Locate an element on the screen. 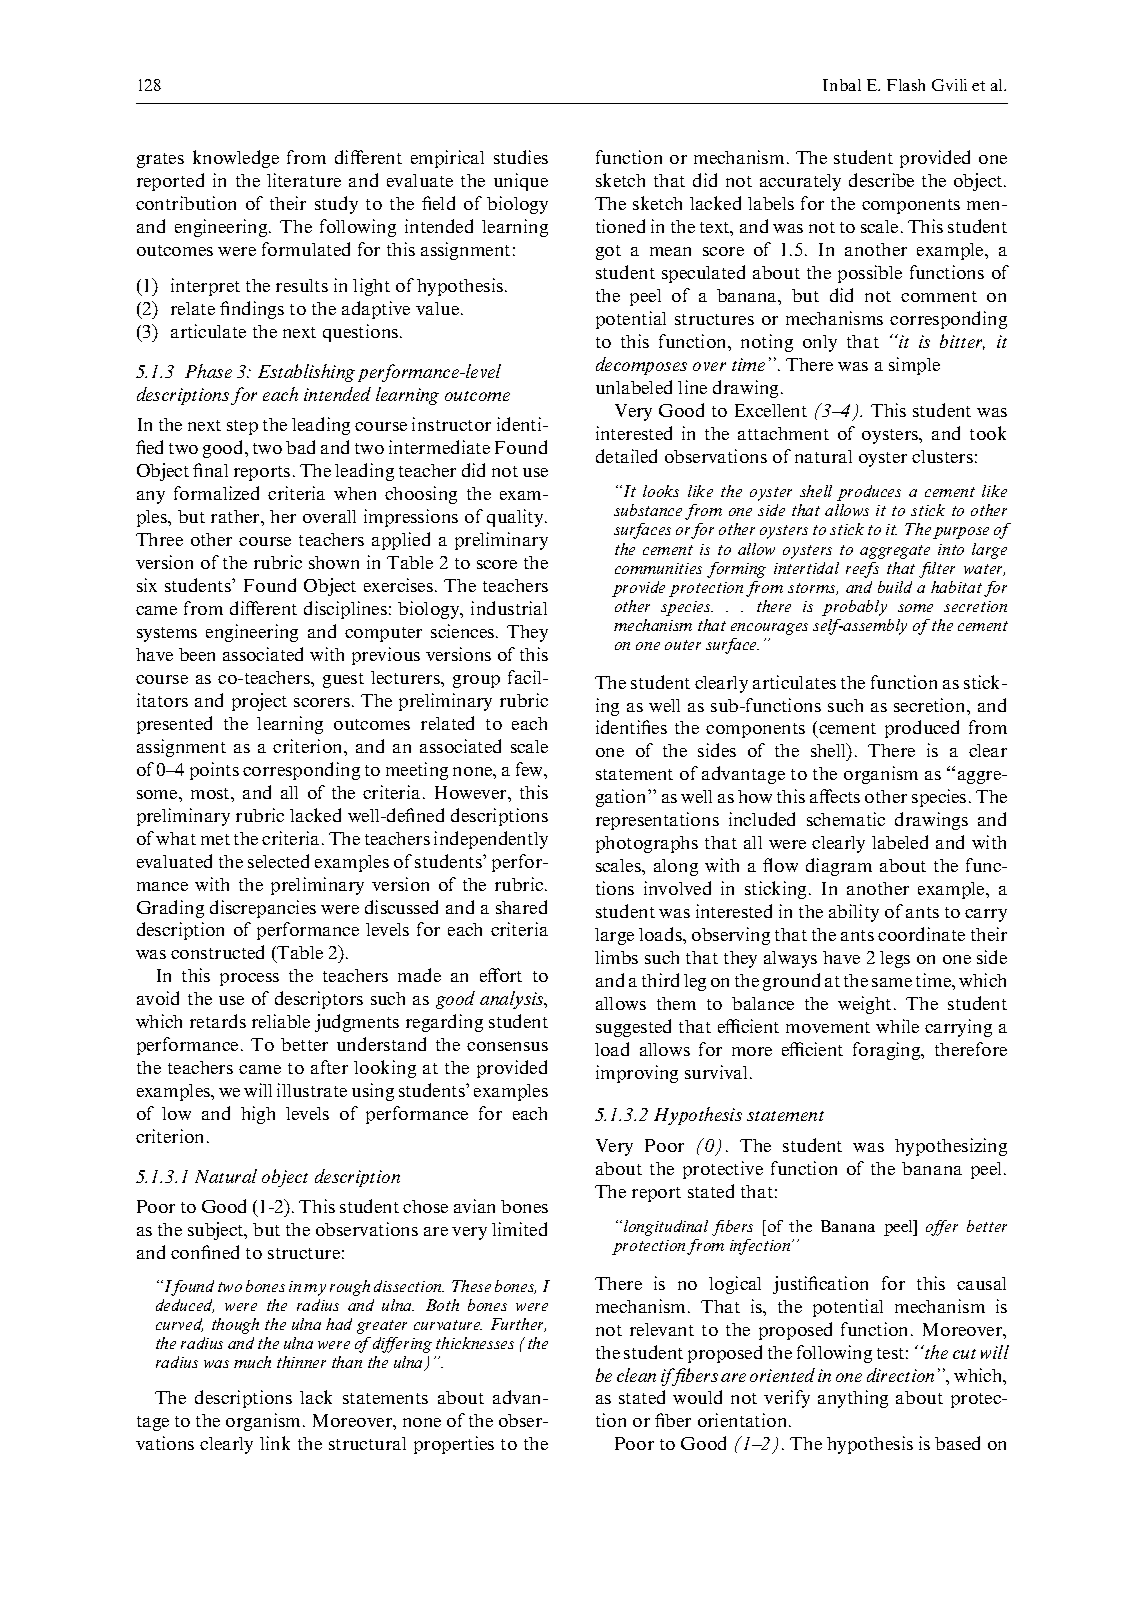 This screenshot has height=1617, width=1143. ability is located at coordinates (854, 913).
